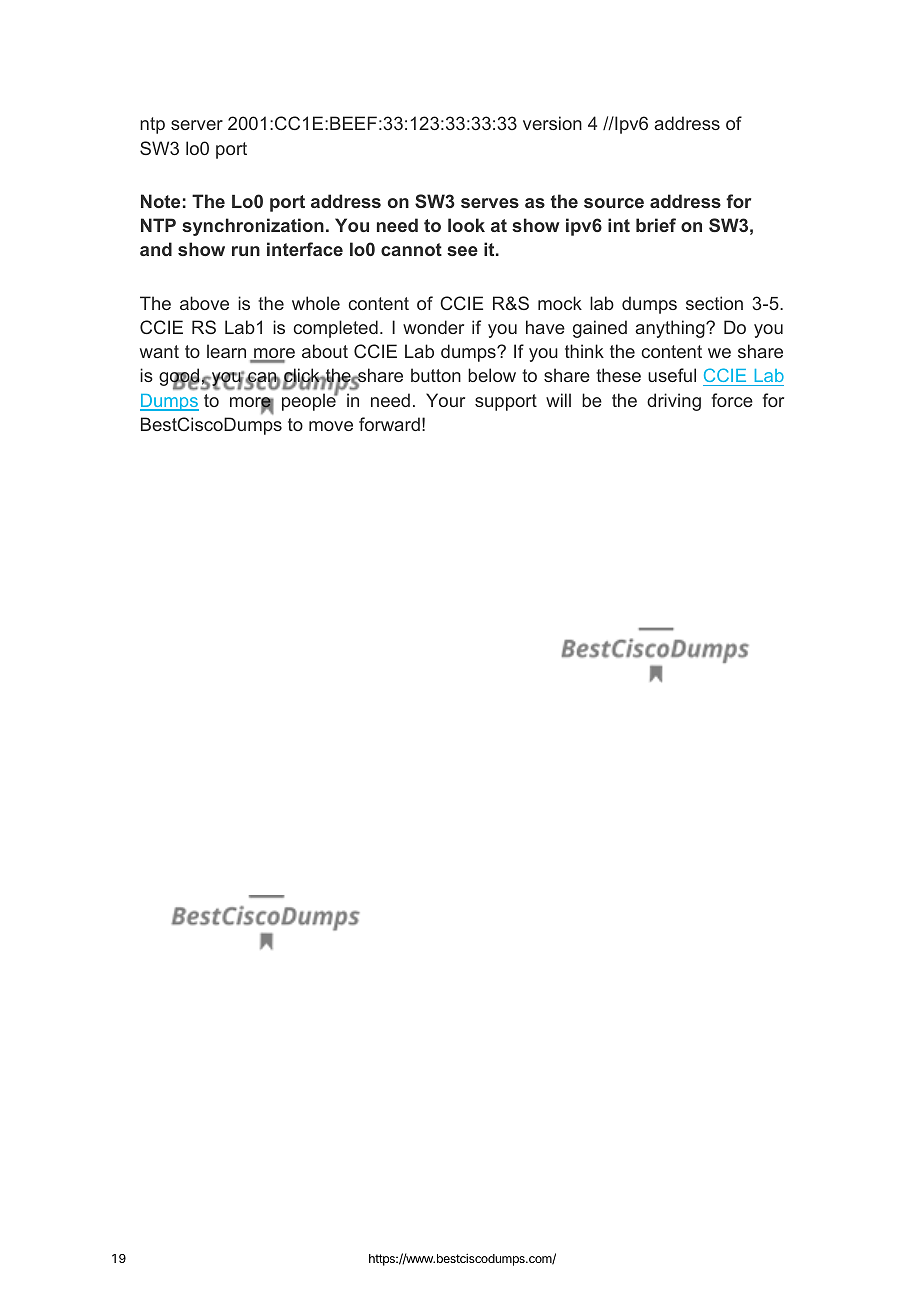 The image size is (924, 1308). I want to click on section, so click(714, 303).
